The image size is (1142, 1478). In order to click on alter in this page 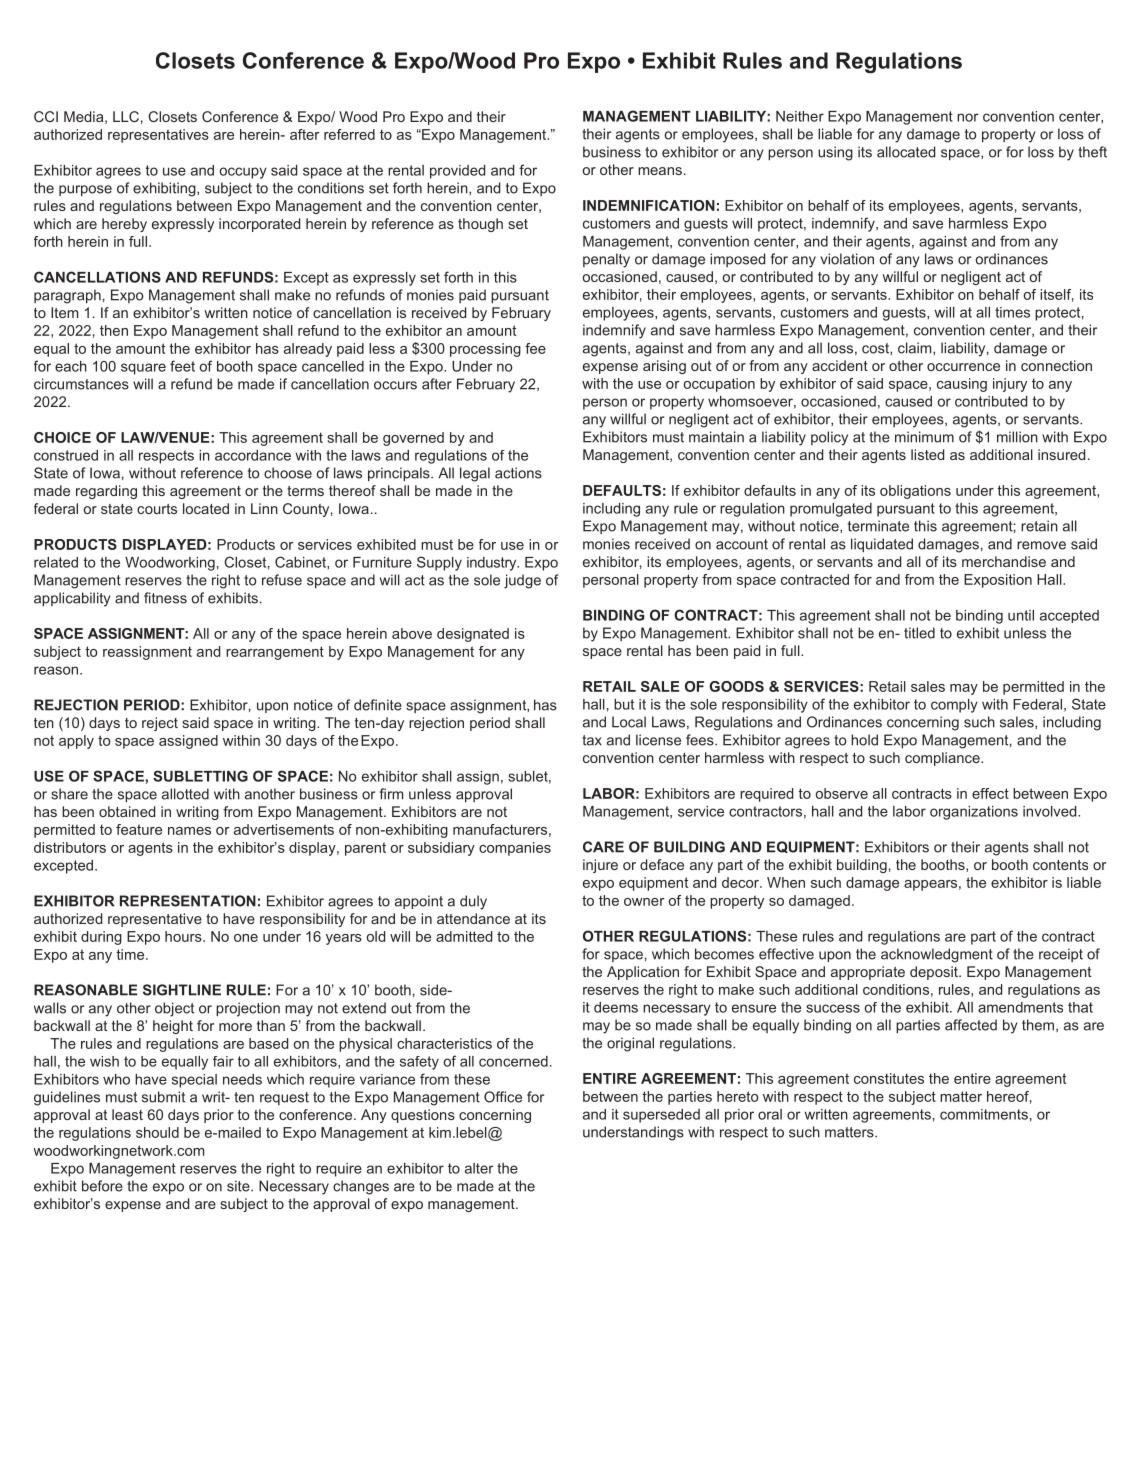, I will do `click(479, 1168)`.
